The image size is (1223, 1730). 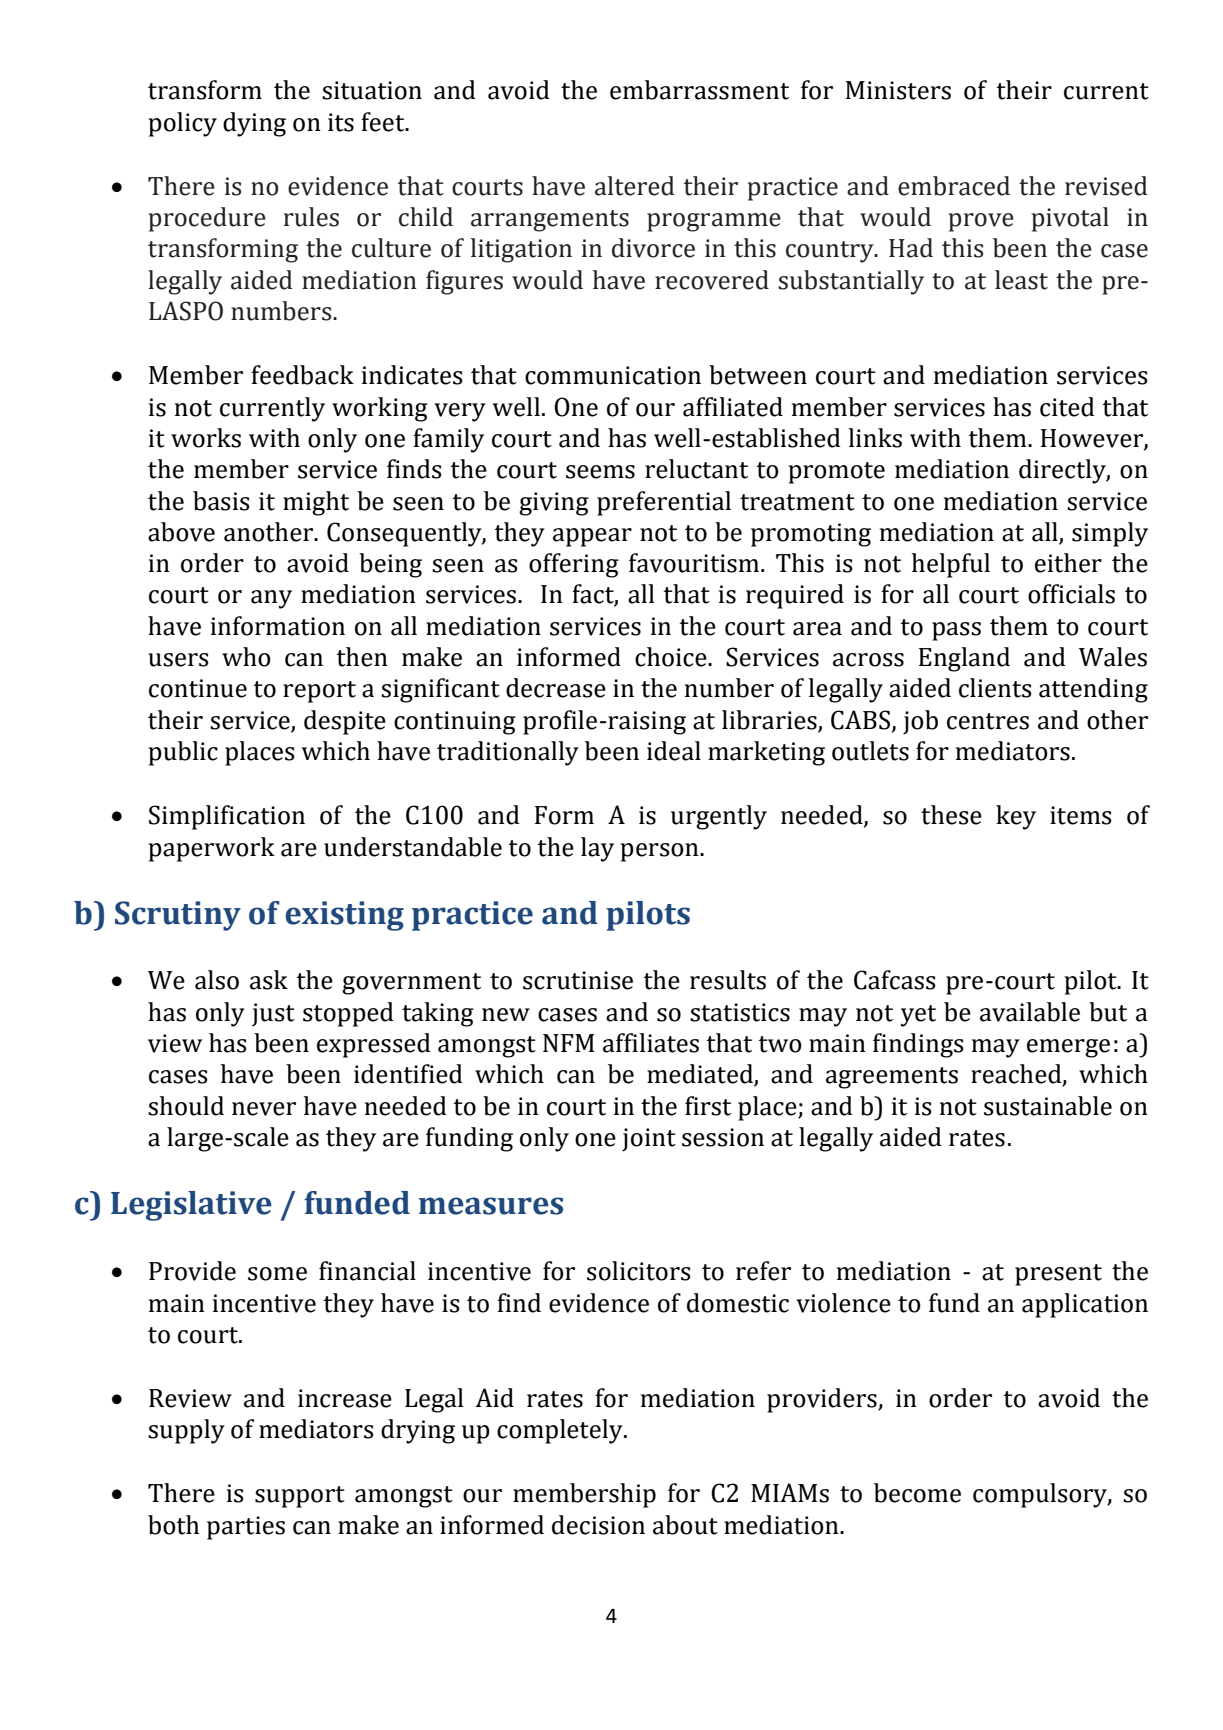 What do you see at coordinates (685, 1525) in the screenshot?
I see `about` at bounding box center [685, 1525].
